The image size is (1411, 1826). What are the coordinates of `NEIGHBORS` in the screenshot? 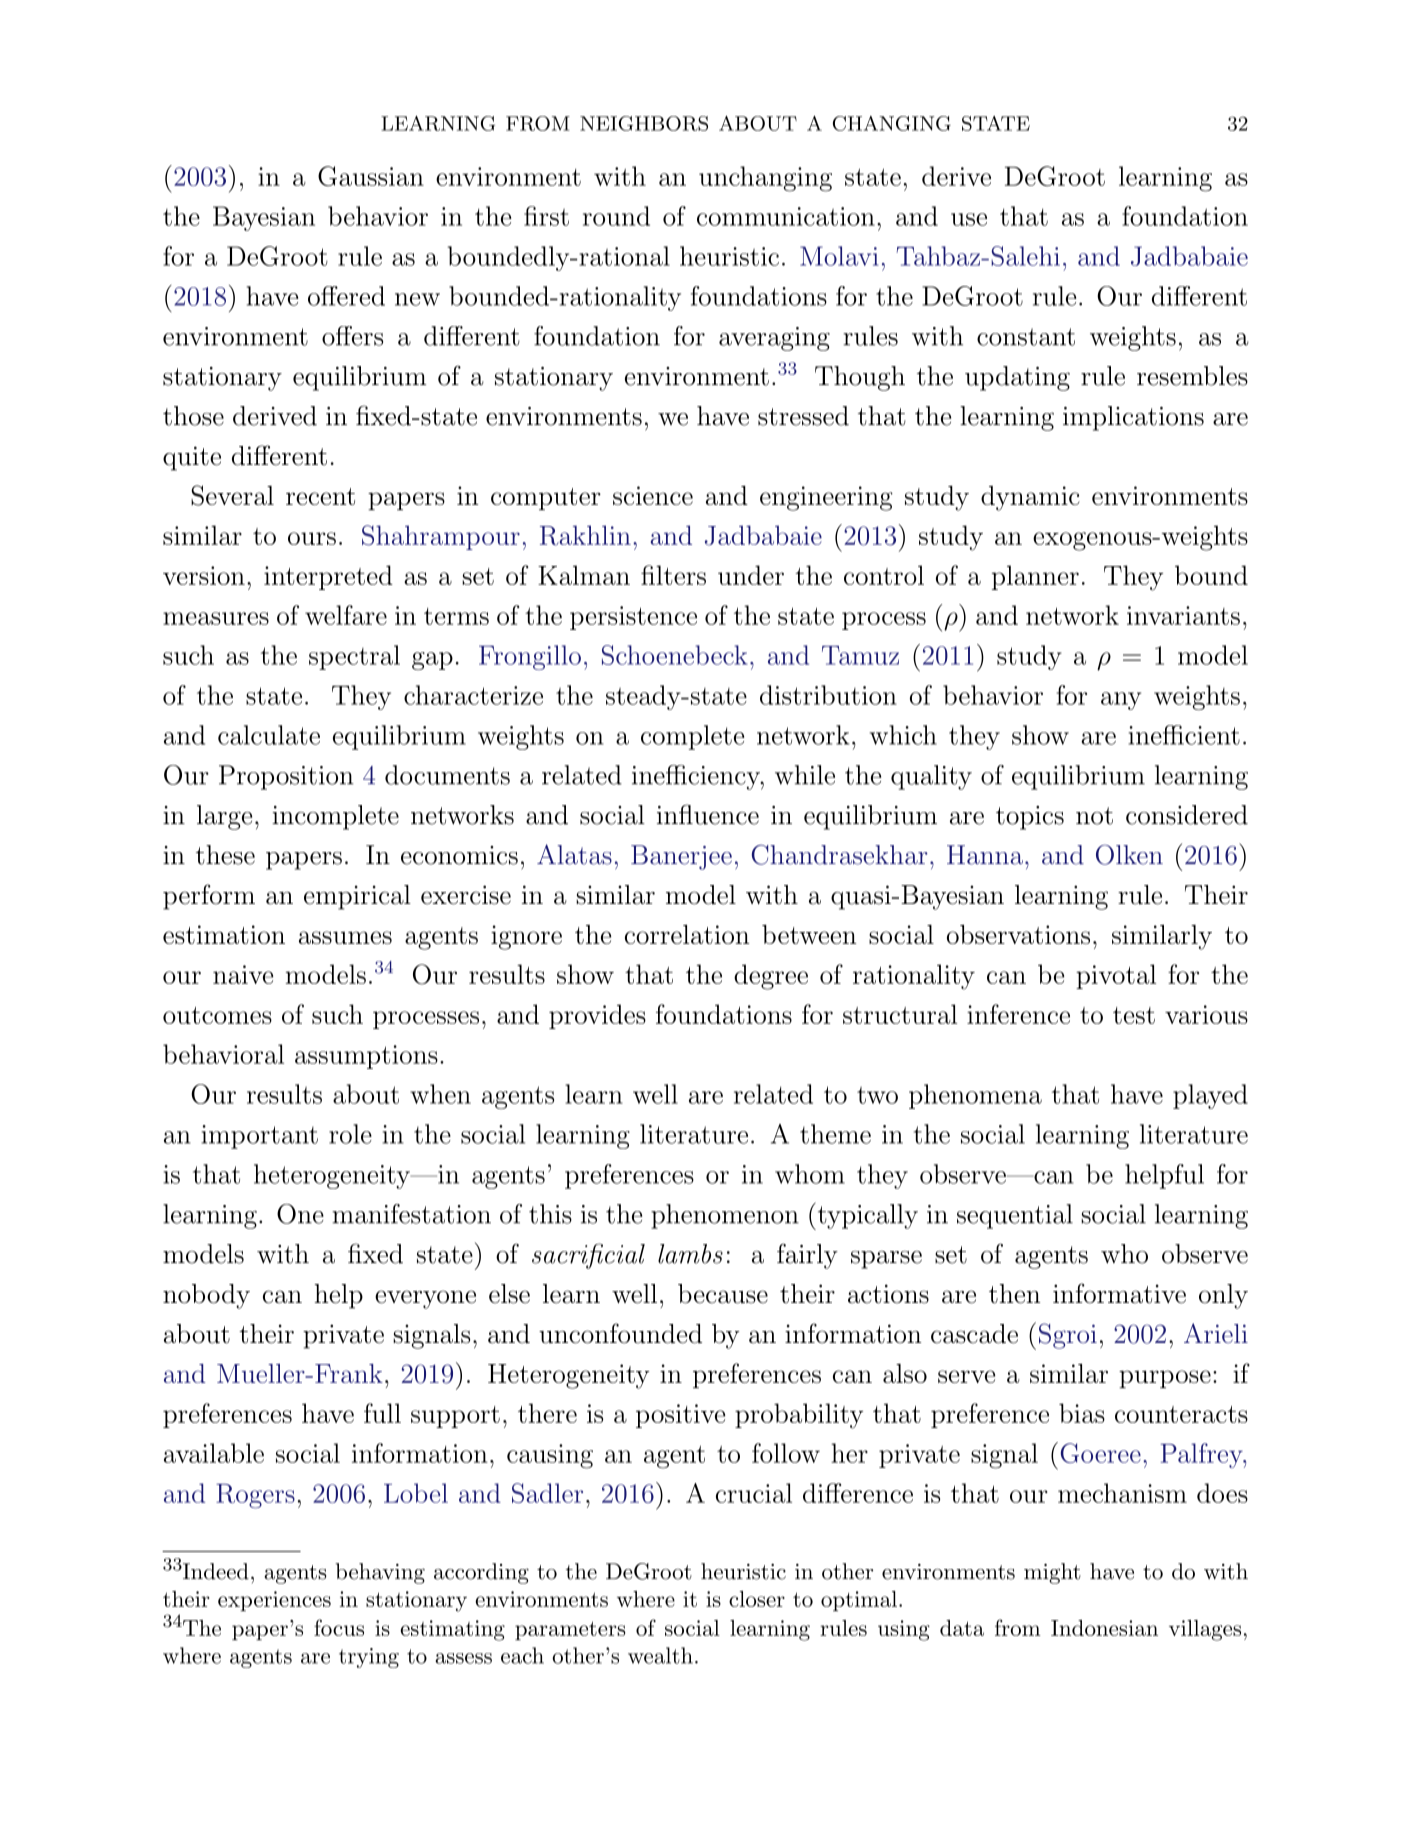 It's located at (644, 123).
